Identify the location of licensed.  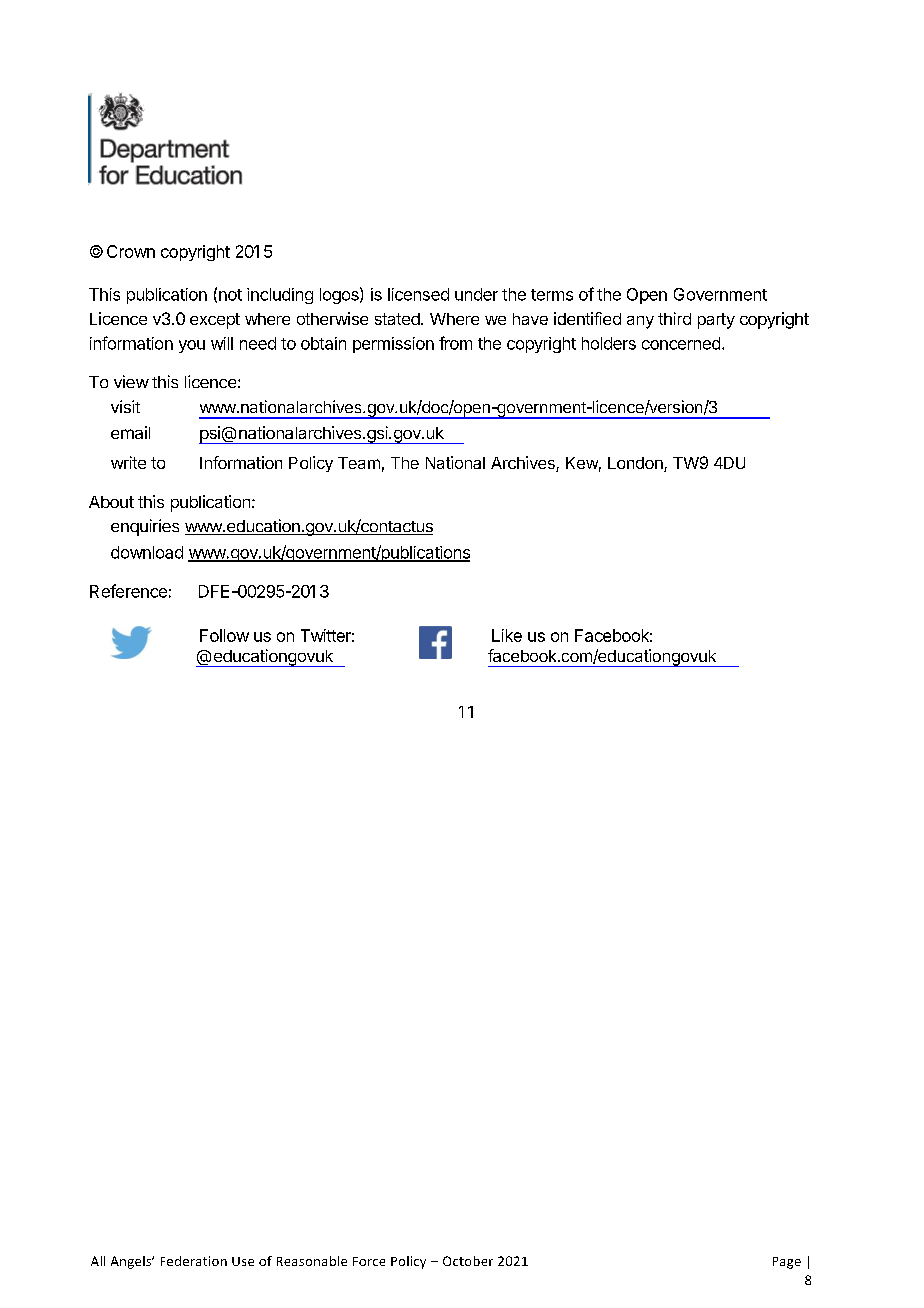
(418, 294).
